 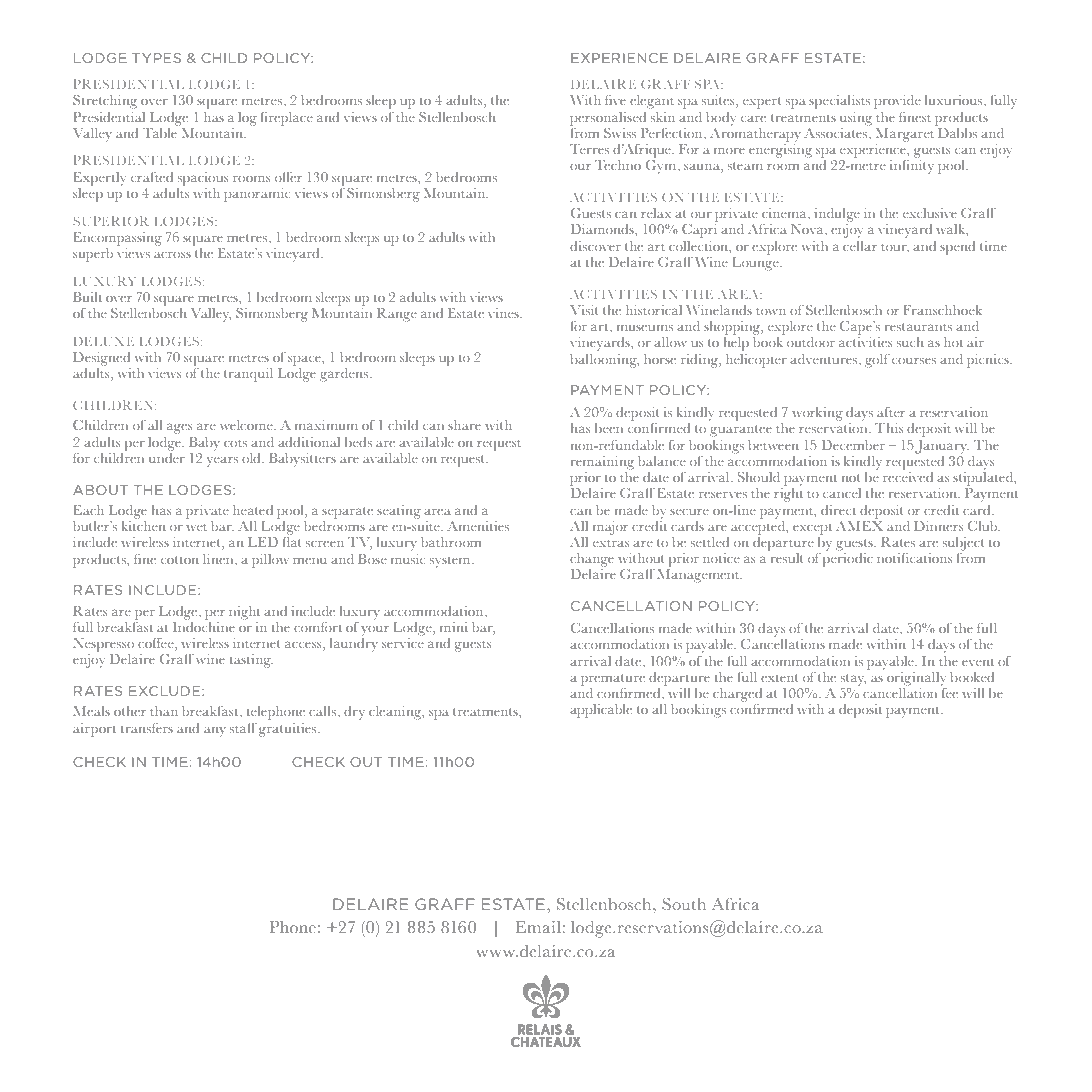 I want to click on across, so click(x=172, y=254).
